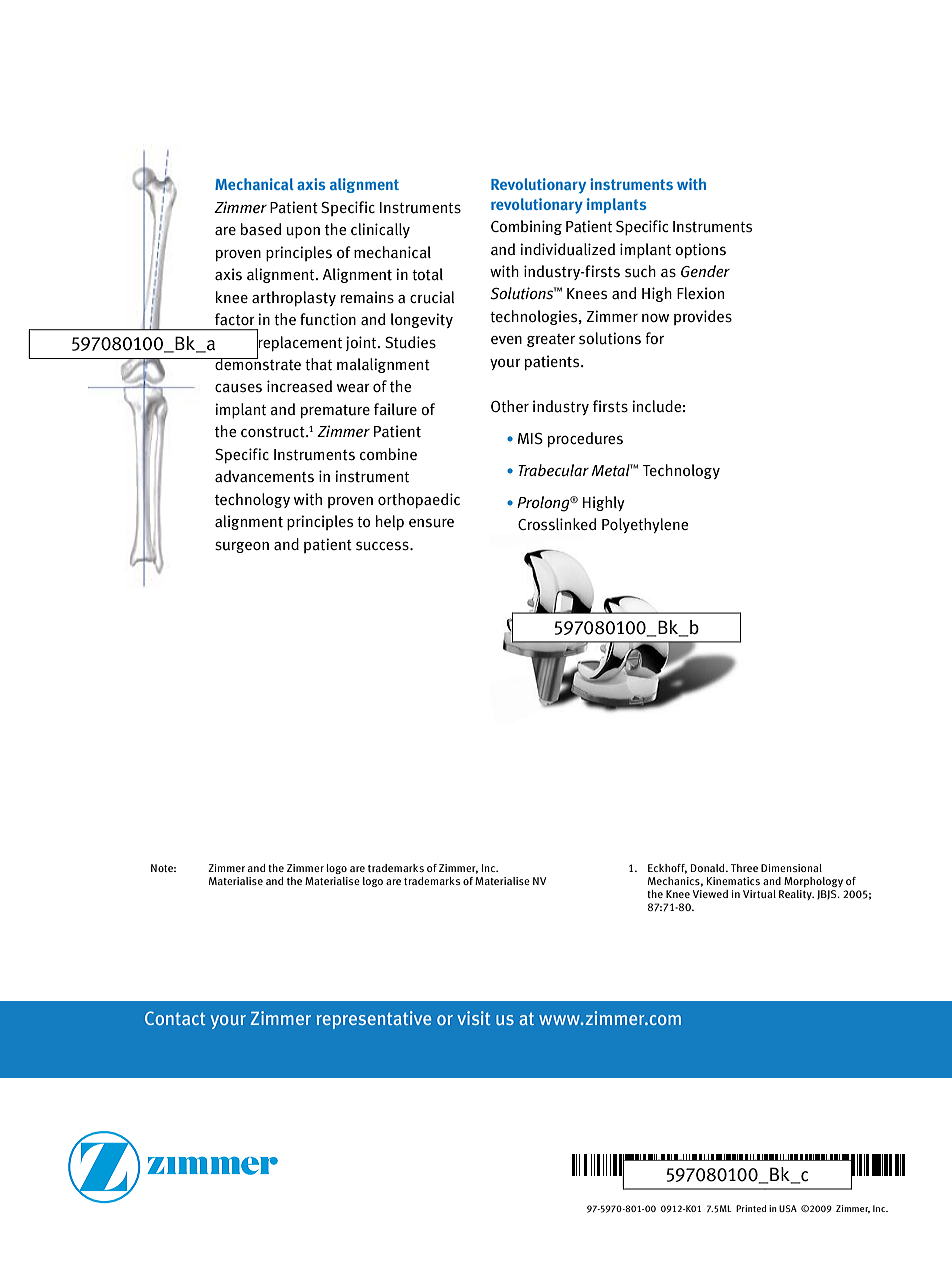 The height and width of the page is (1270, 952). Describe the element at coordinates (175, 1018) in the page. I see `Contact` at that location.
